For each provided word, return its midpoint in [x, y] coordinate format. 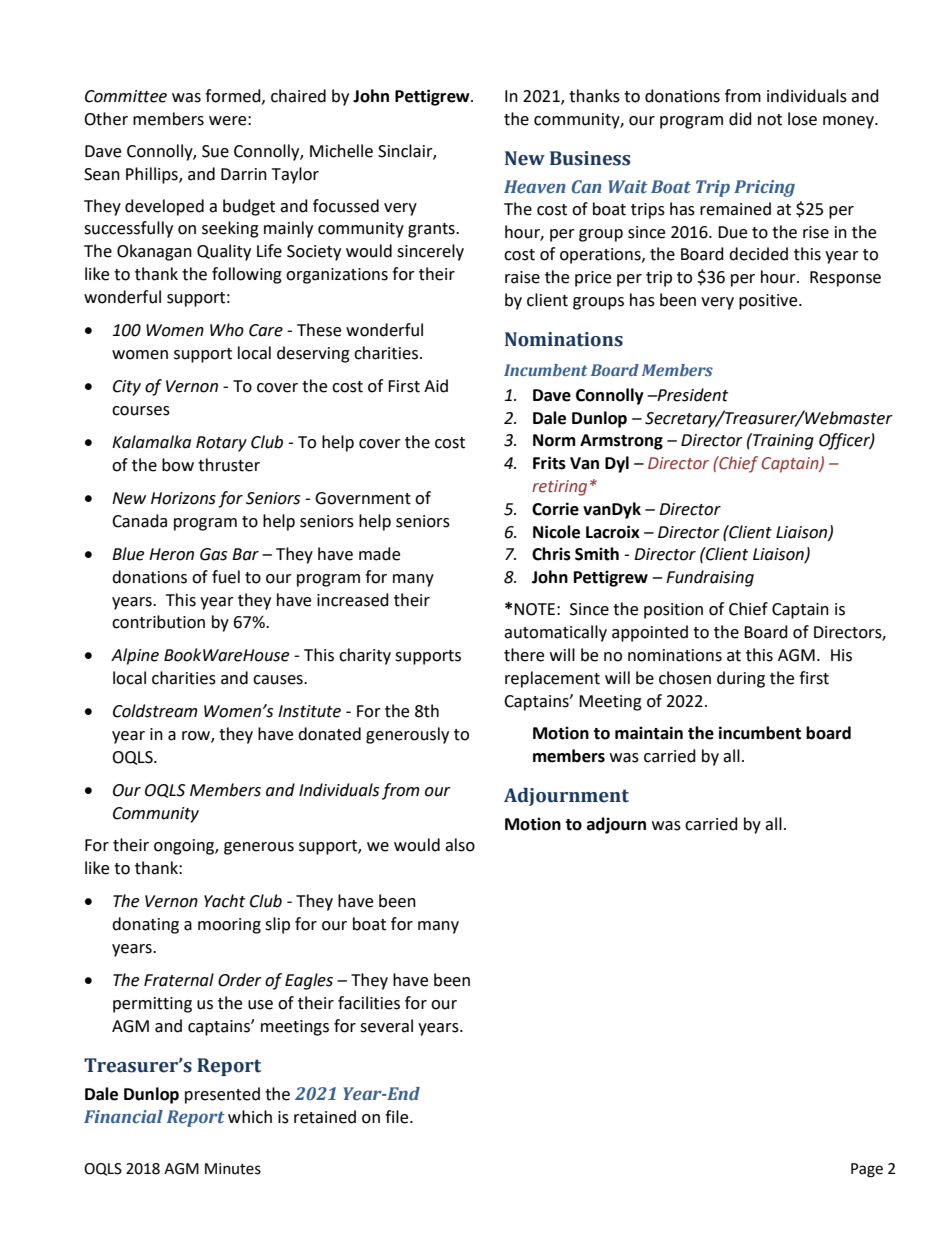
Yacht [224, 901]
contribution [158, 622]
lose [802, 119]
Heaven [535, 187]
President [691, 395]
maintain [649, 733]
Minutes [233, 1169]
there [524, 655]
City [127, 388]
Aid [436, 386]
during [741, 679]
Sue [215, 151]
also [460, 845]
